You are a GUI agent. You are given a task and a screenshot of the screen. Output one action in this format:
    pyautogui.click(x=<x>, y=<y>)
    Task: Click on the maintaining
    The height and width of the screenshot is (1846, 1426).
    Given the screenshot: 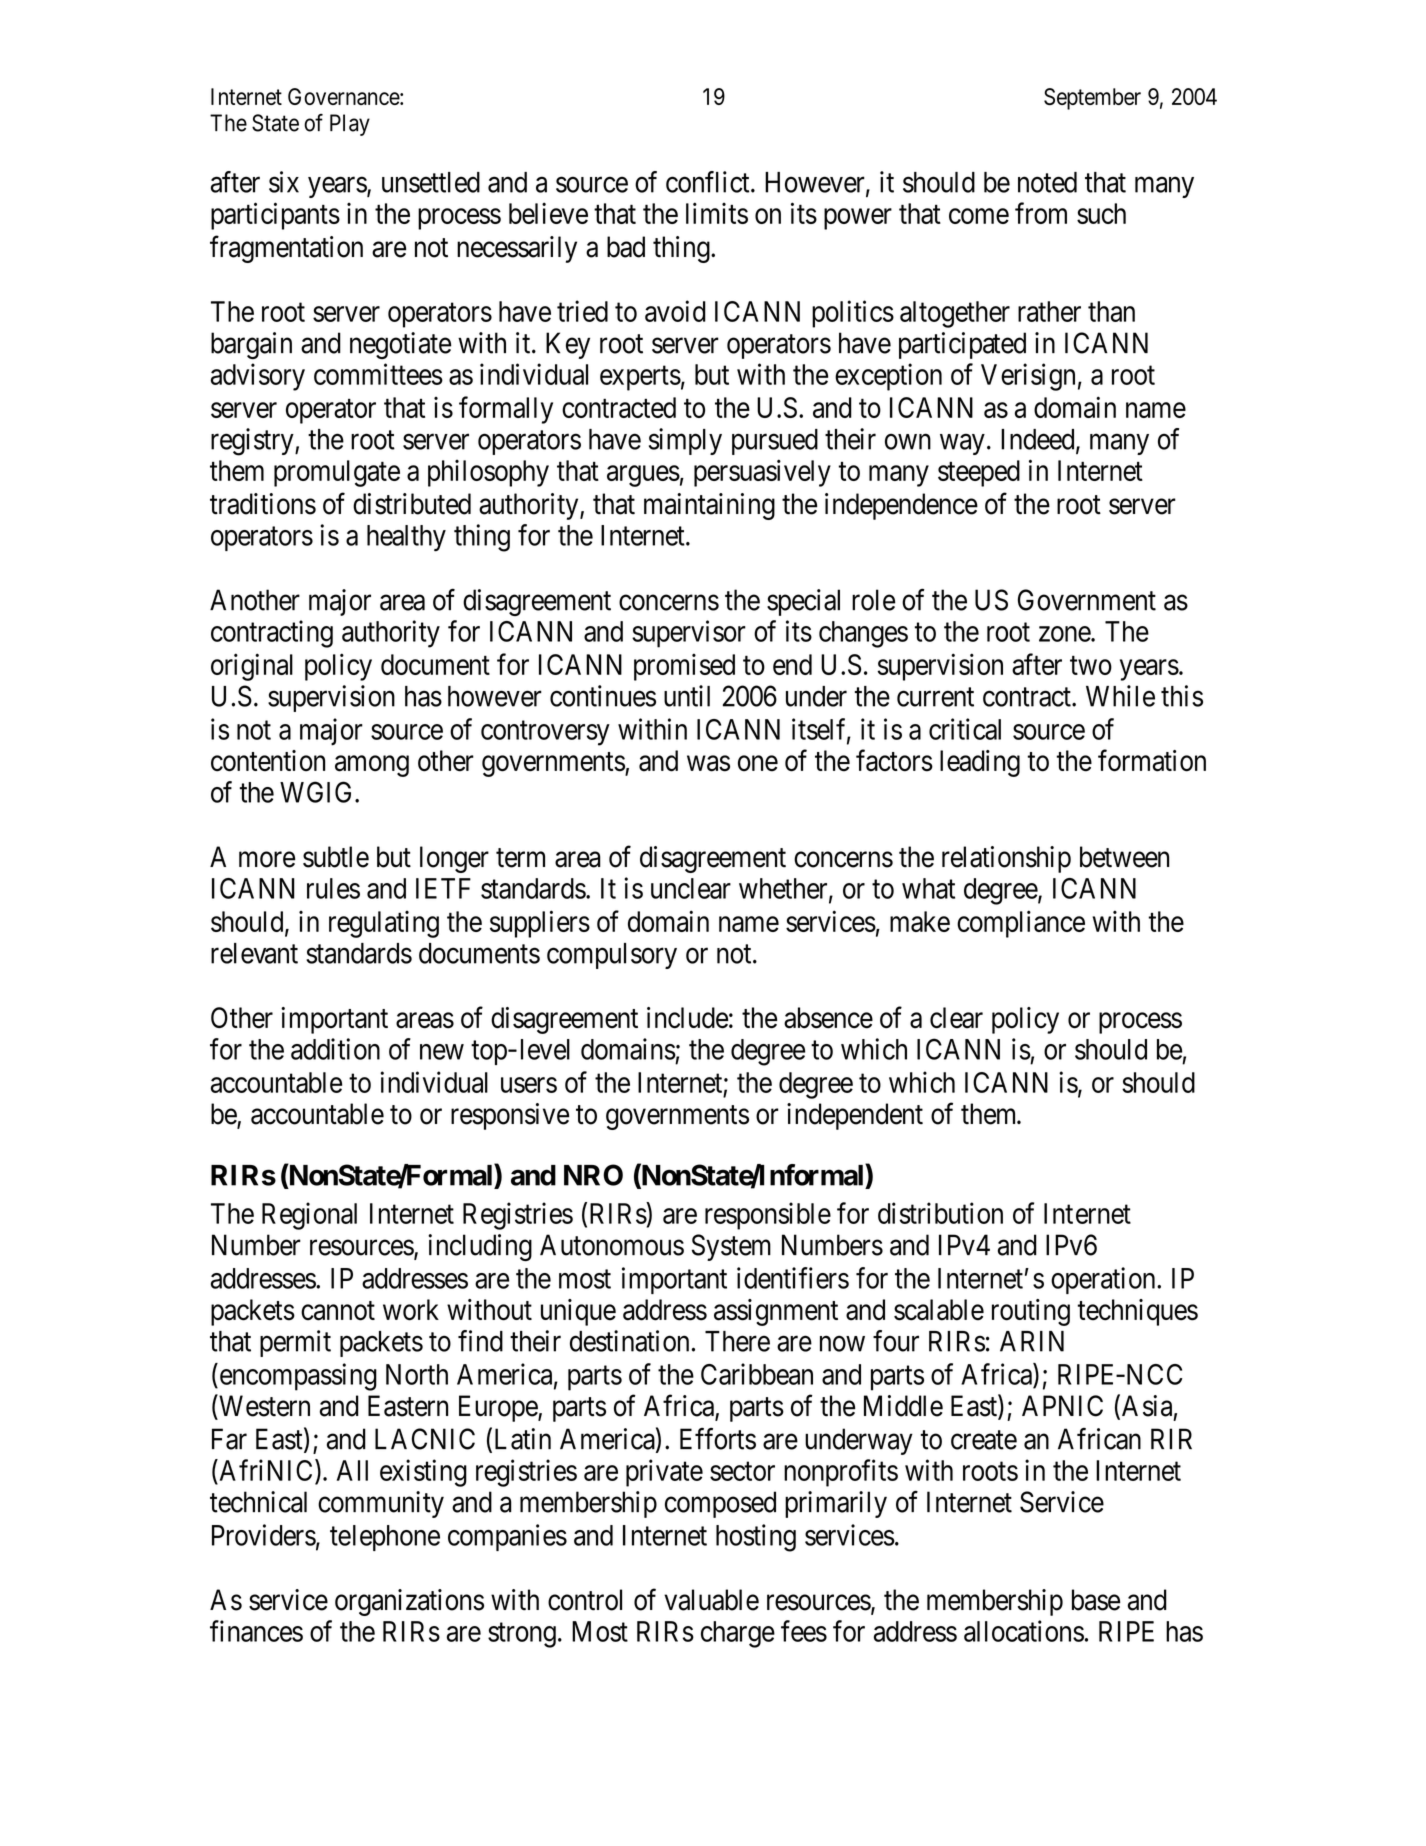 What is the action you would take?
    pyautogui.click(x=709, y=506)
